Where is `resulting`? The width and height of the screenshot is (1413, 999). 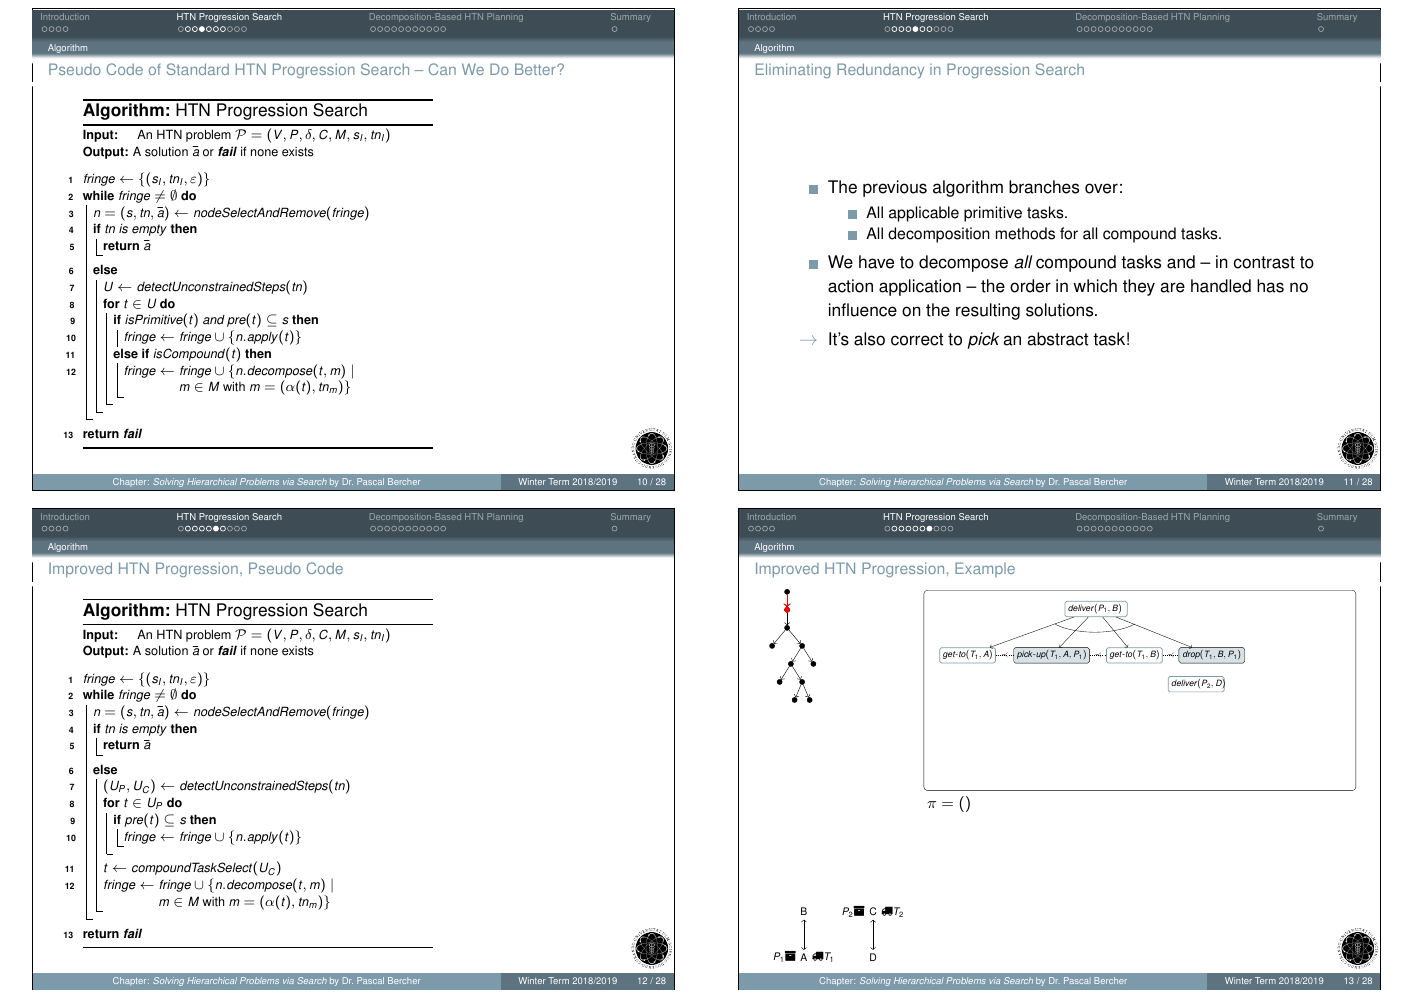 resulting is located at coordinates (988, 311).
